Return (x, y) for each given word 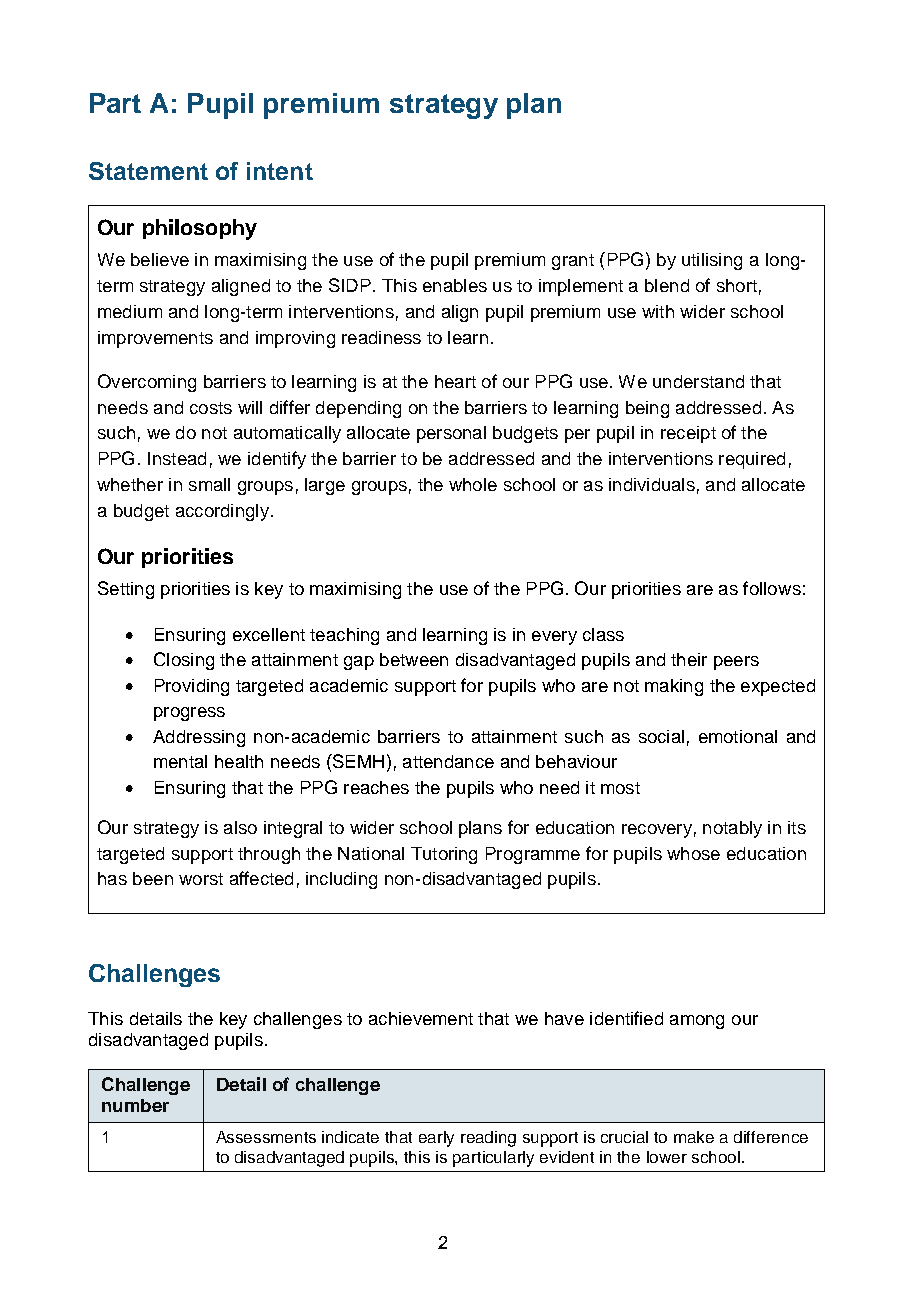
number (135, 1105)
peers (736, 663)
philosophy (200, 229)
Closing (184, 661)
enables (455, 285)
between (414, 659)
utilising (712, 261)
